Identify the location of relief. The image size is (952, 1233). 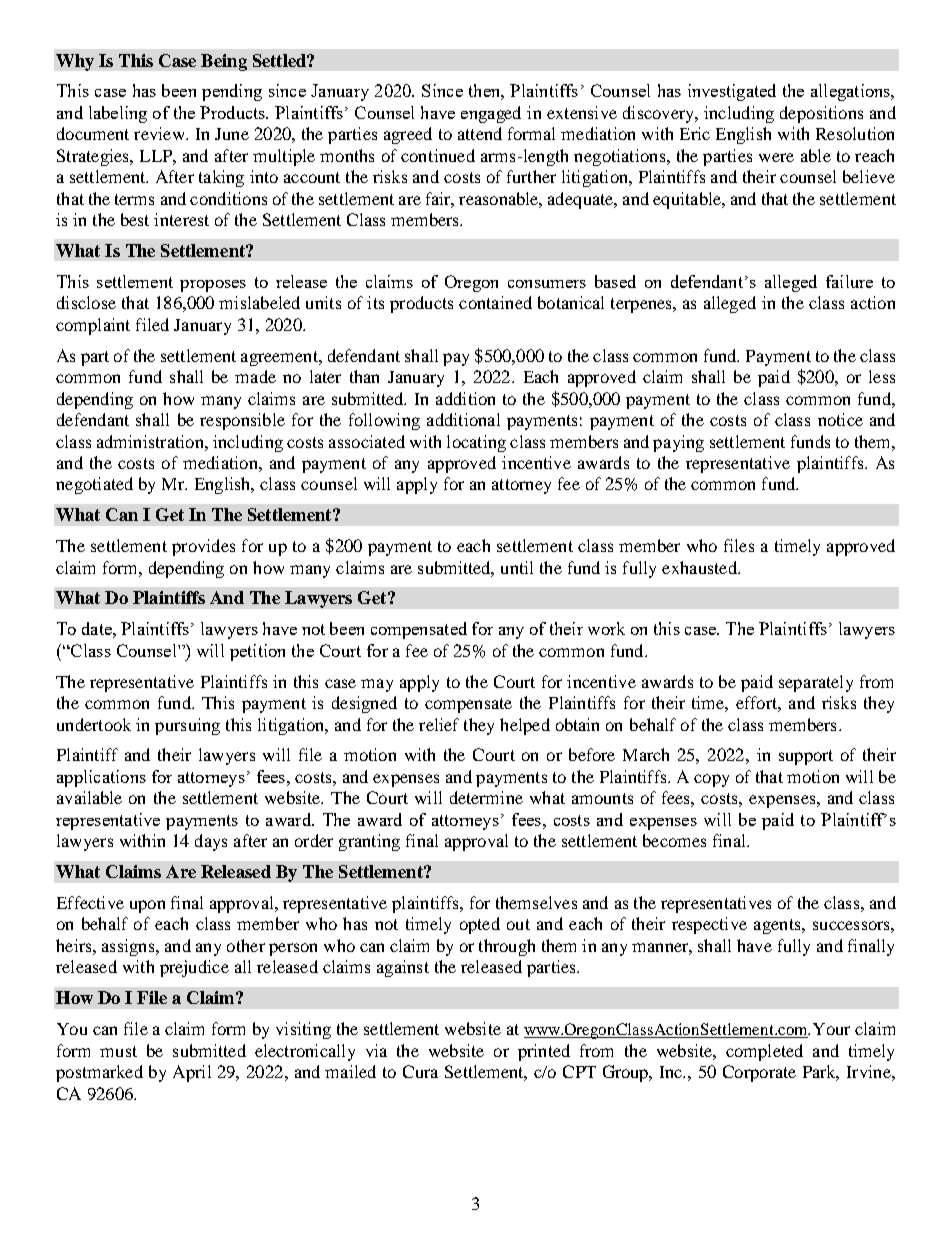
(439, 724).
